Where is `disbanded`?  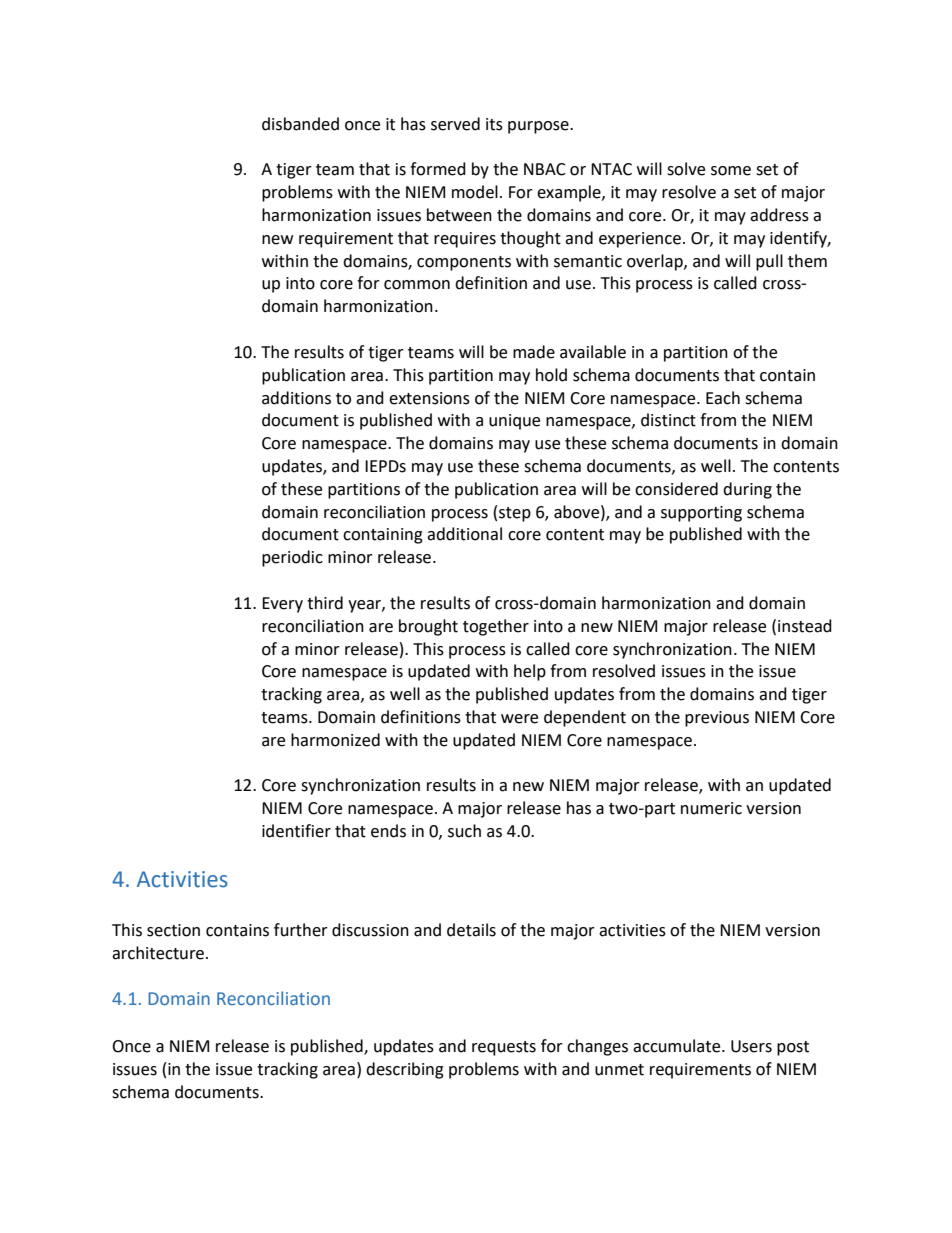 disbanded is located at coordinates (300, 124).
